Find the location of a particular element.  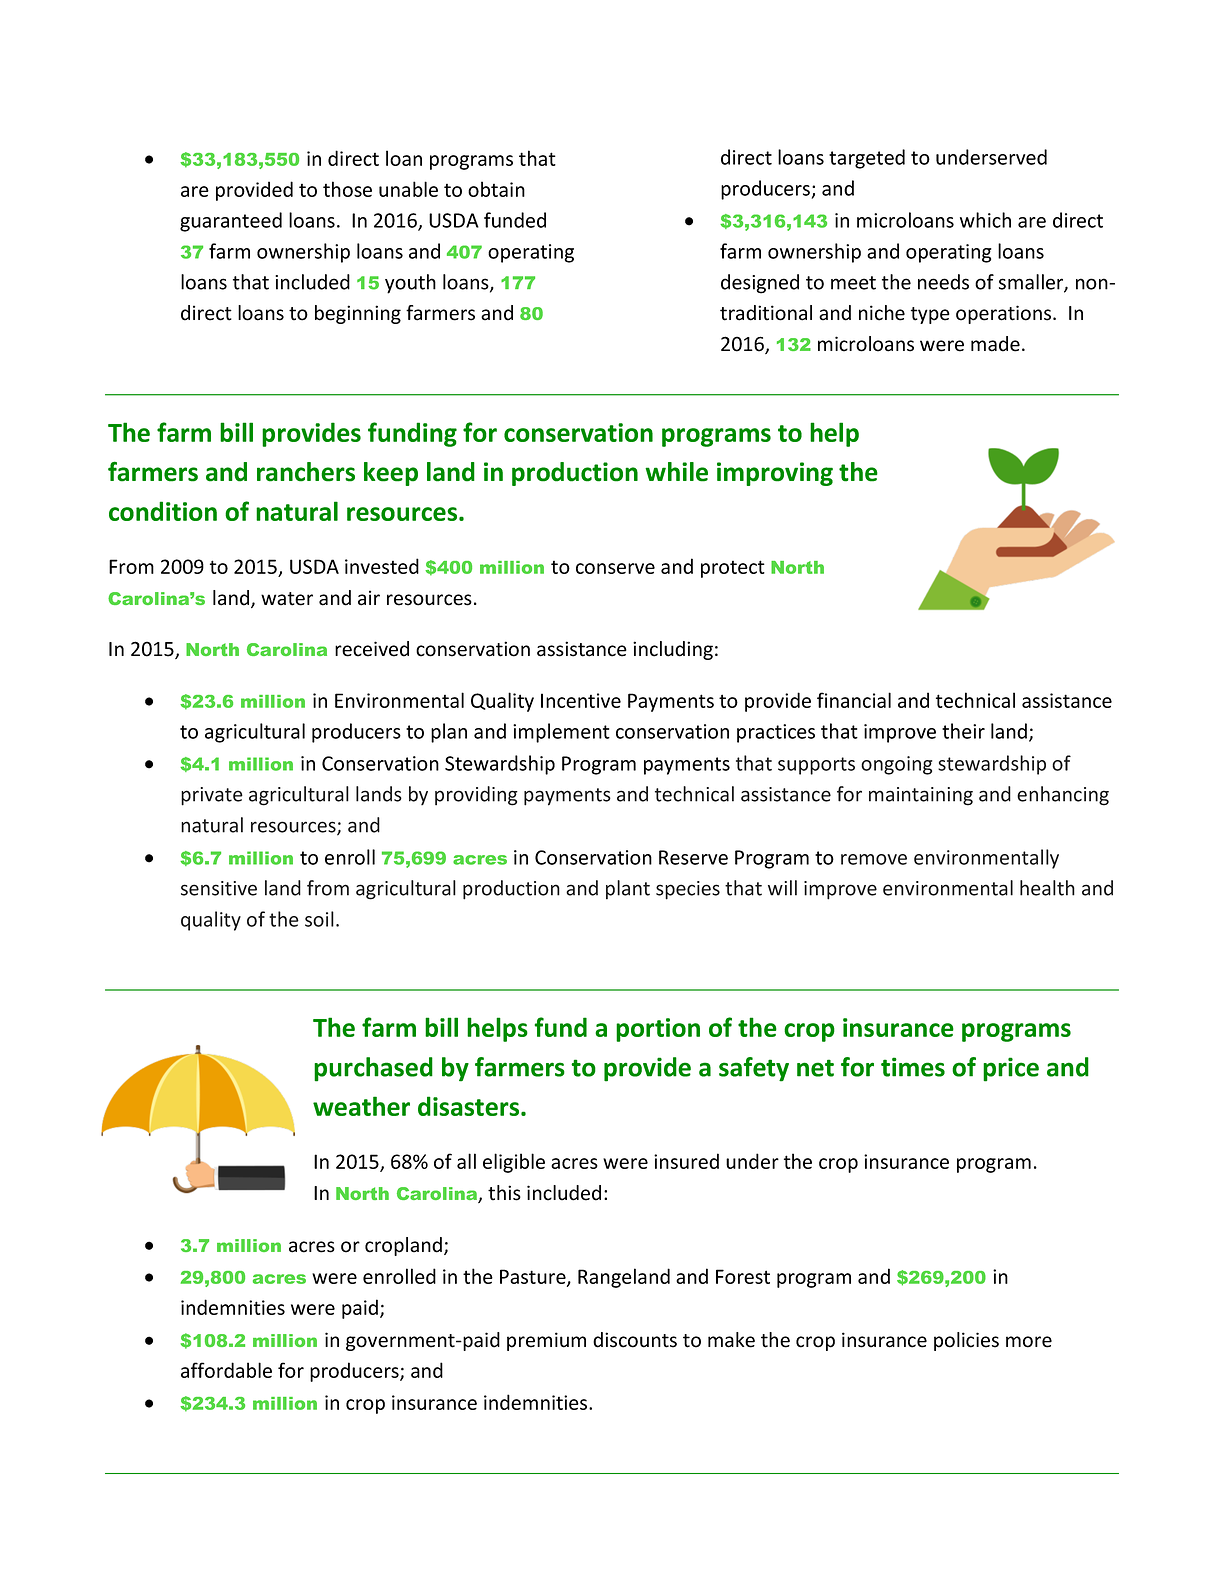

guaranteed is located at coordinates (231, 222).
